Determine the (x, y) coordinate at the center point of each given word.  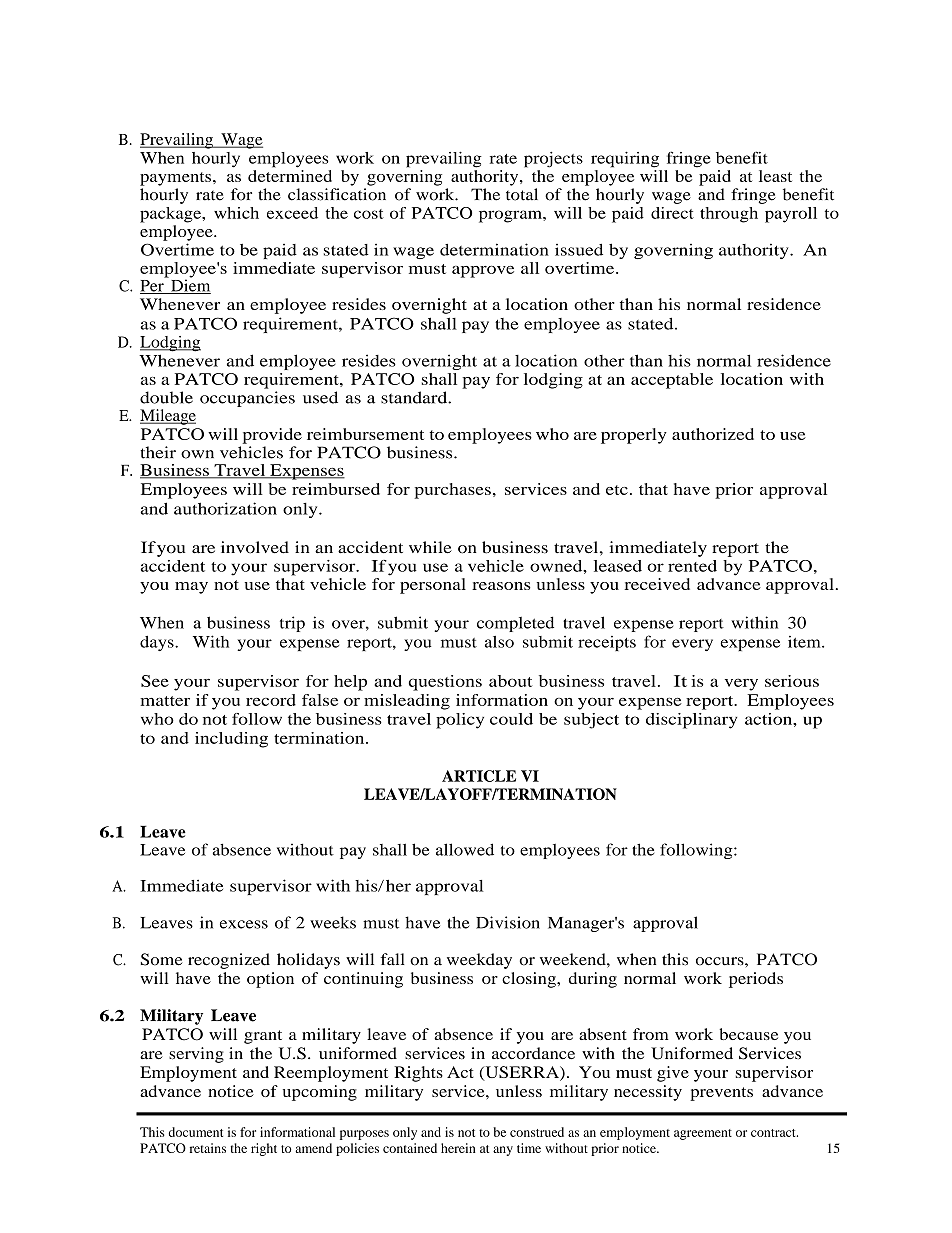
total (522, 194)
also (499, 642)
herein (458, 1148)
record (271, 700)
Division (508, 922)
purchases (452, 491)
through (729, 215)
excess (244, 924)
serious (792, 681)
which (236, 213)
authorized (713, 434)
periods (756, 980)
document (195, 1132)
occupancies (247, 399)
